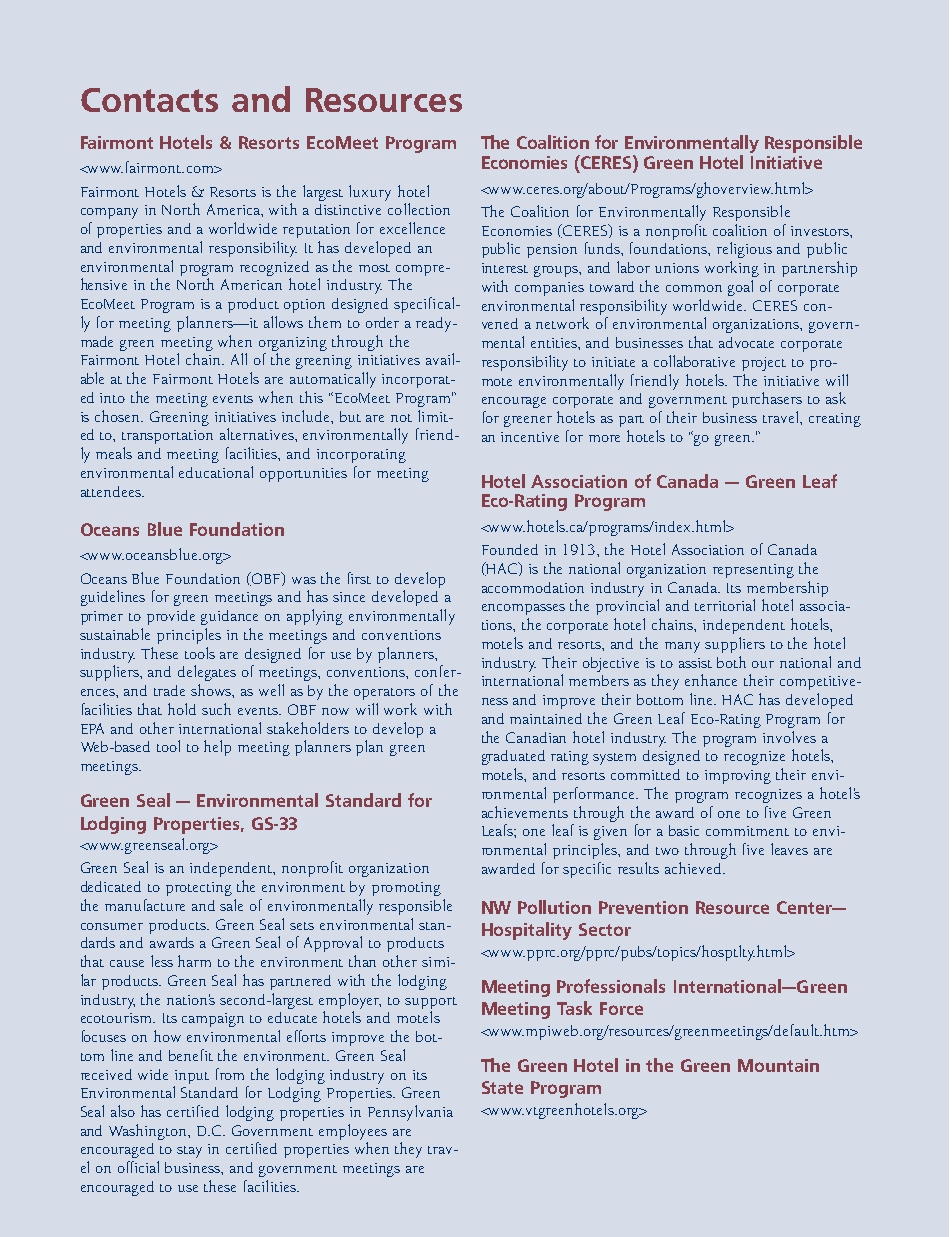  Describe the element at coordinates (419, 209) in the image. I see `collection` at that location.
